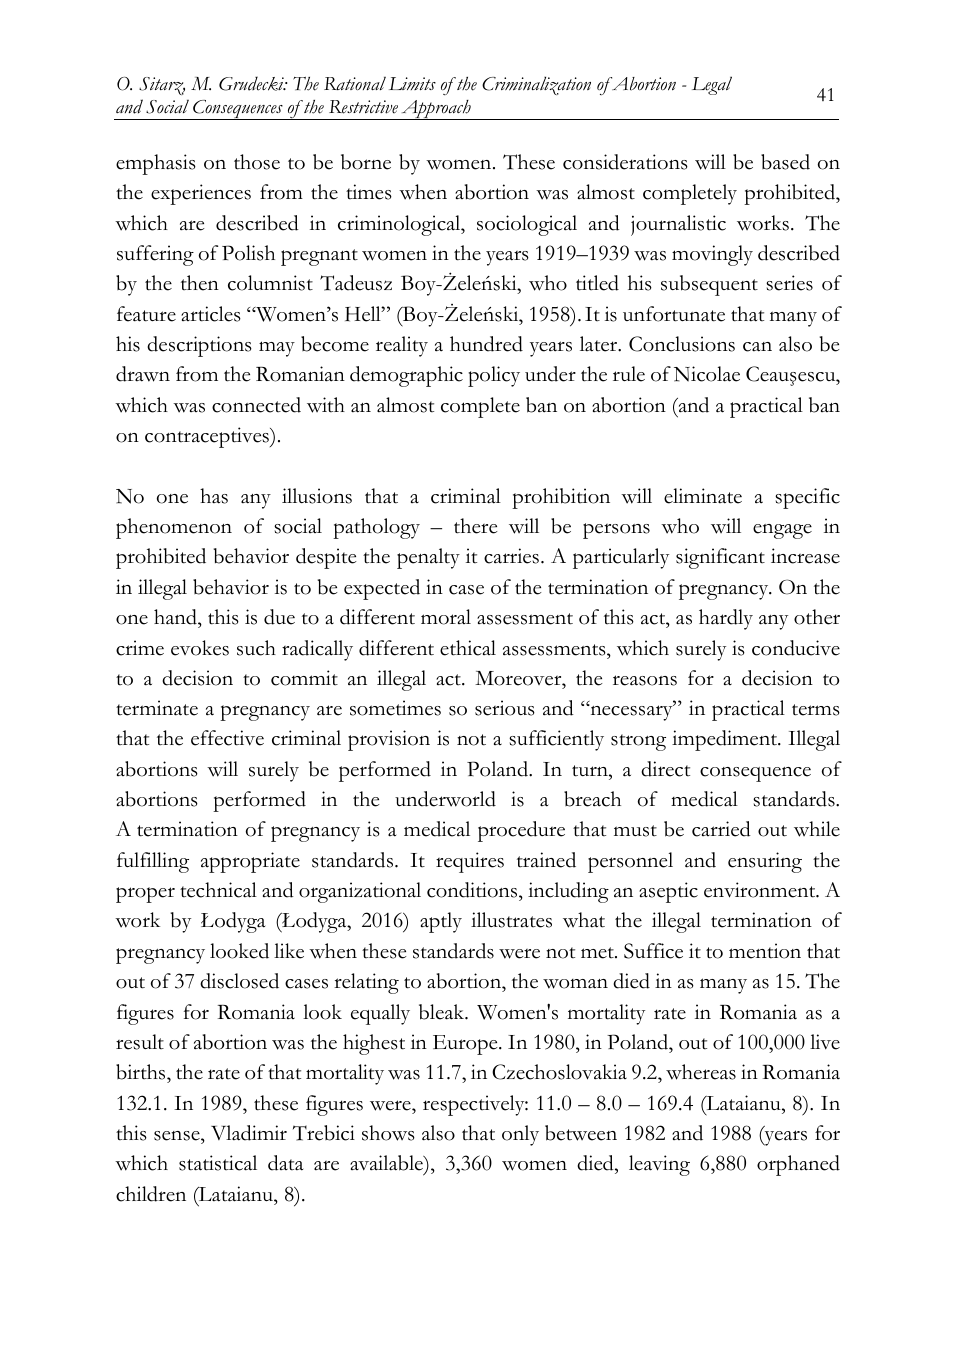 This screenshot has height=1361, width=956. What do you see at coordinates (785, 162) in the screenshot?
I see `based` at bounding box center [785, 162].
